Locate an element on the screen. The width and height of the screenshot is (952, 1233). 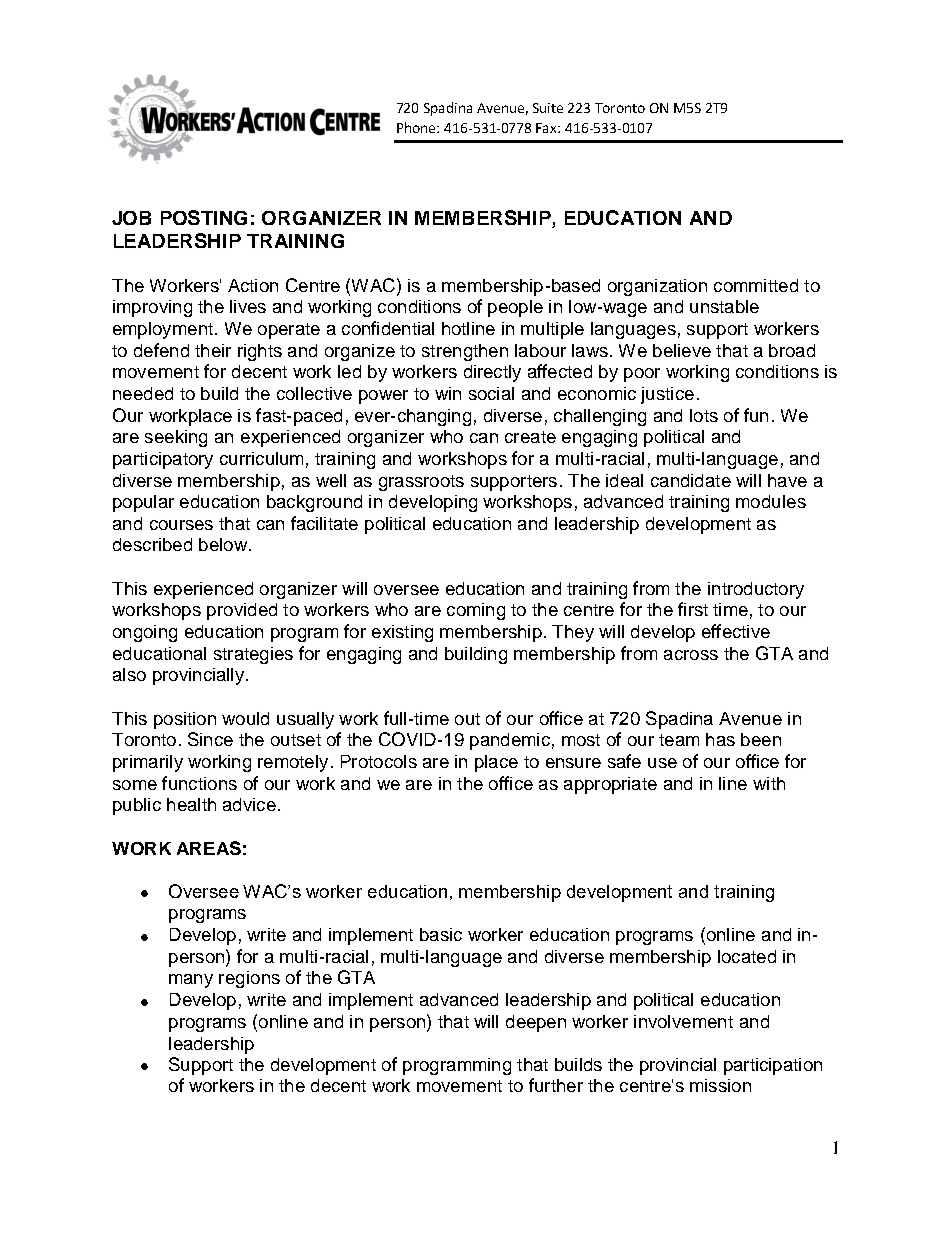
mission is located at coordinates (720, 1085).
